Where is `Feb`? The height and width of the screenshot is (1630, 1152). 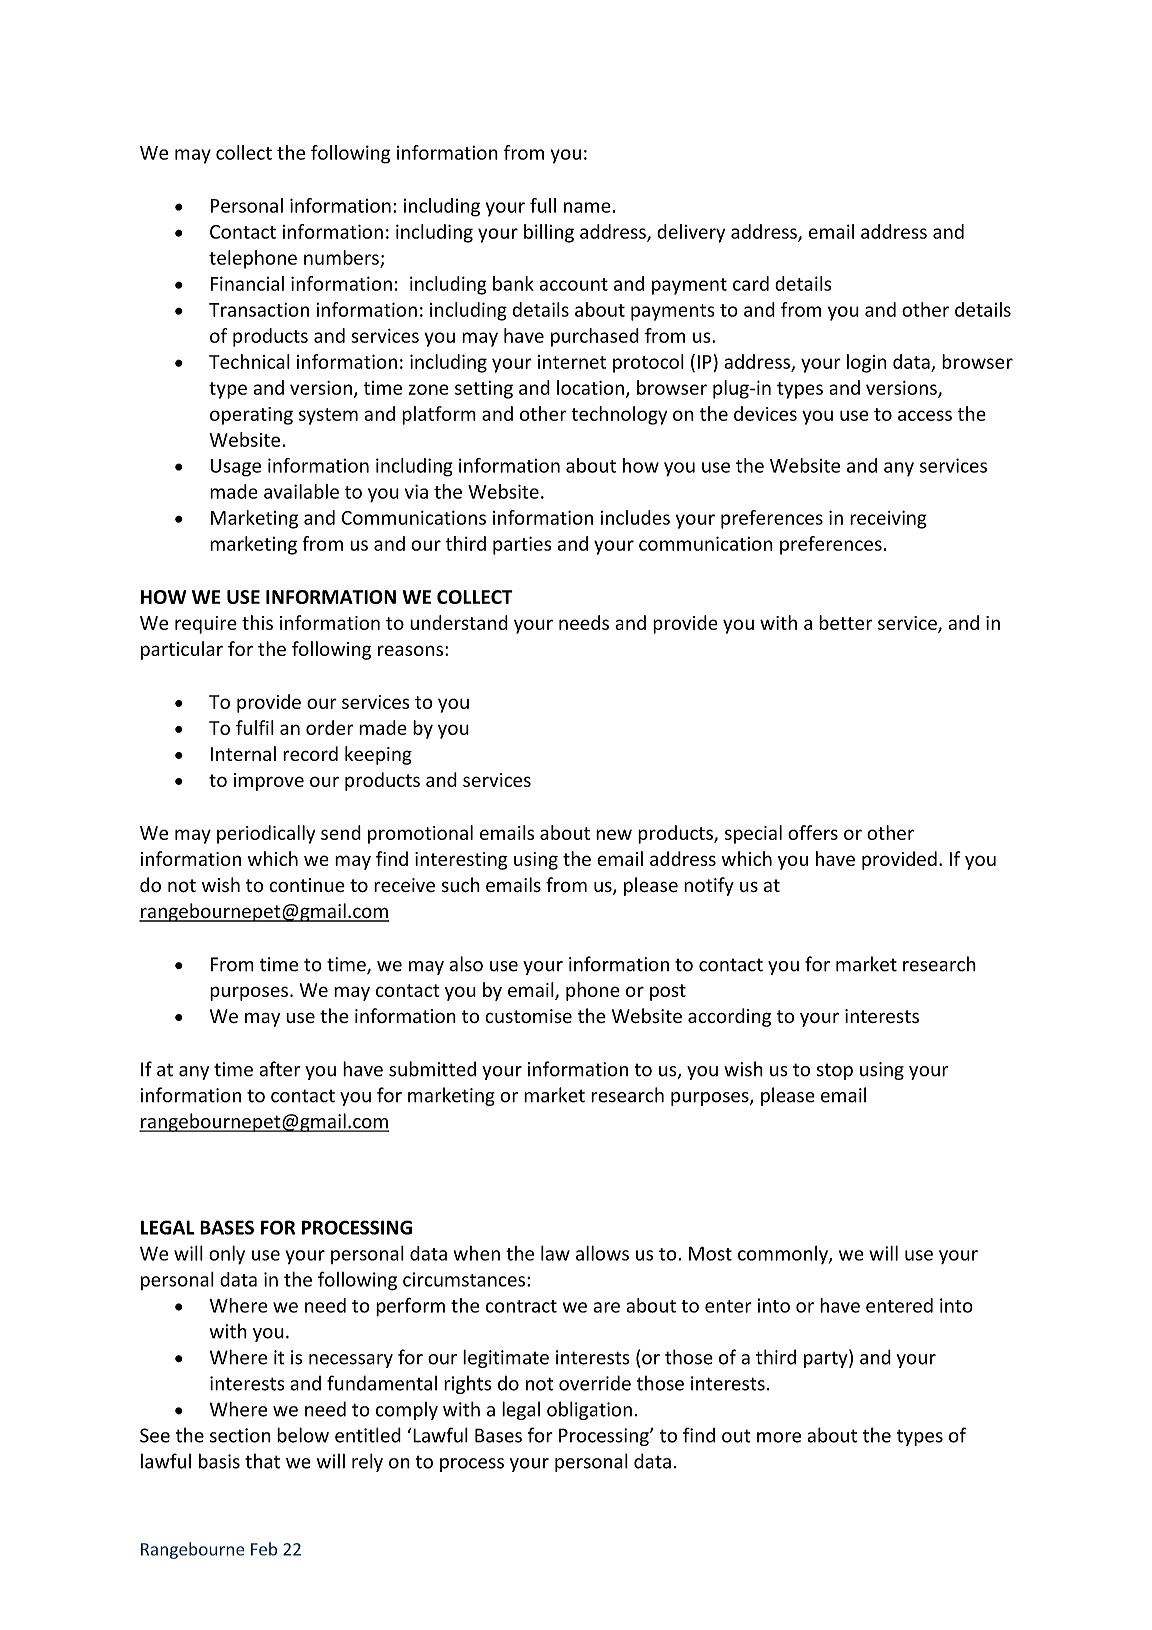 Feb is located at coordinates (264, 1549).
